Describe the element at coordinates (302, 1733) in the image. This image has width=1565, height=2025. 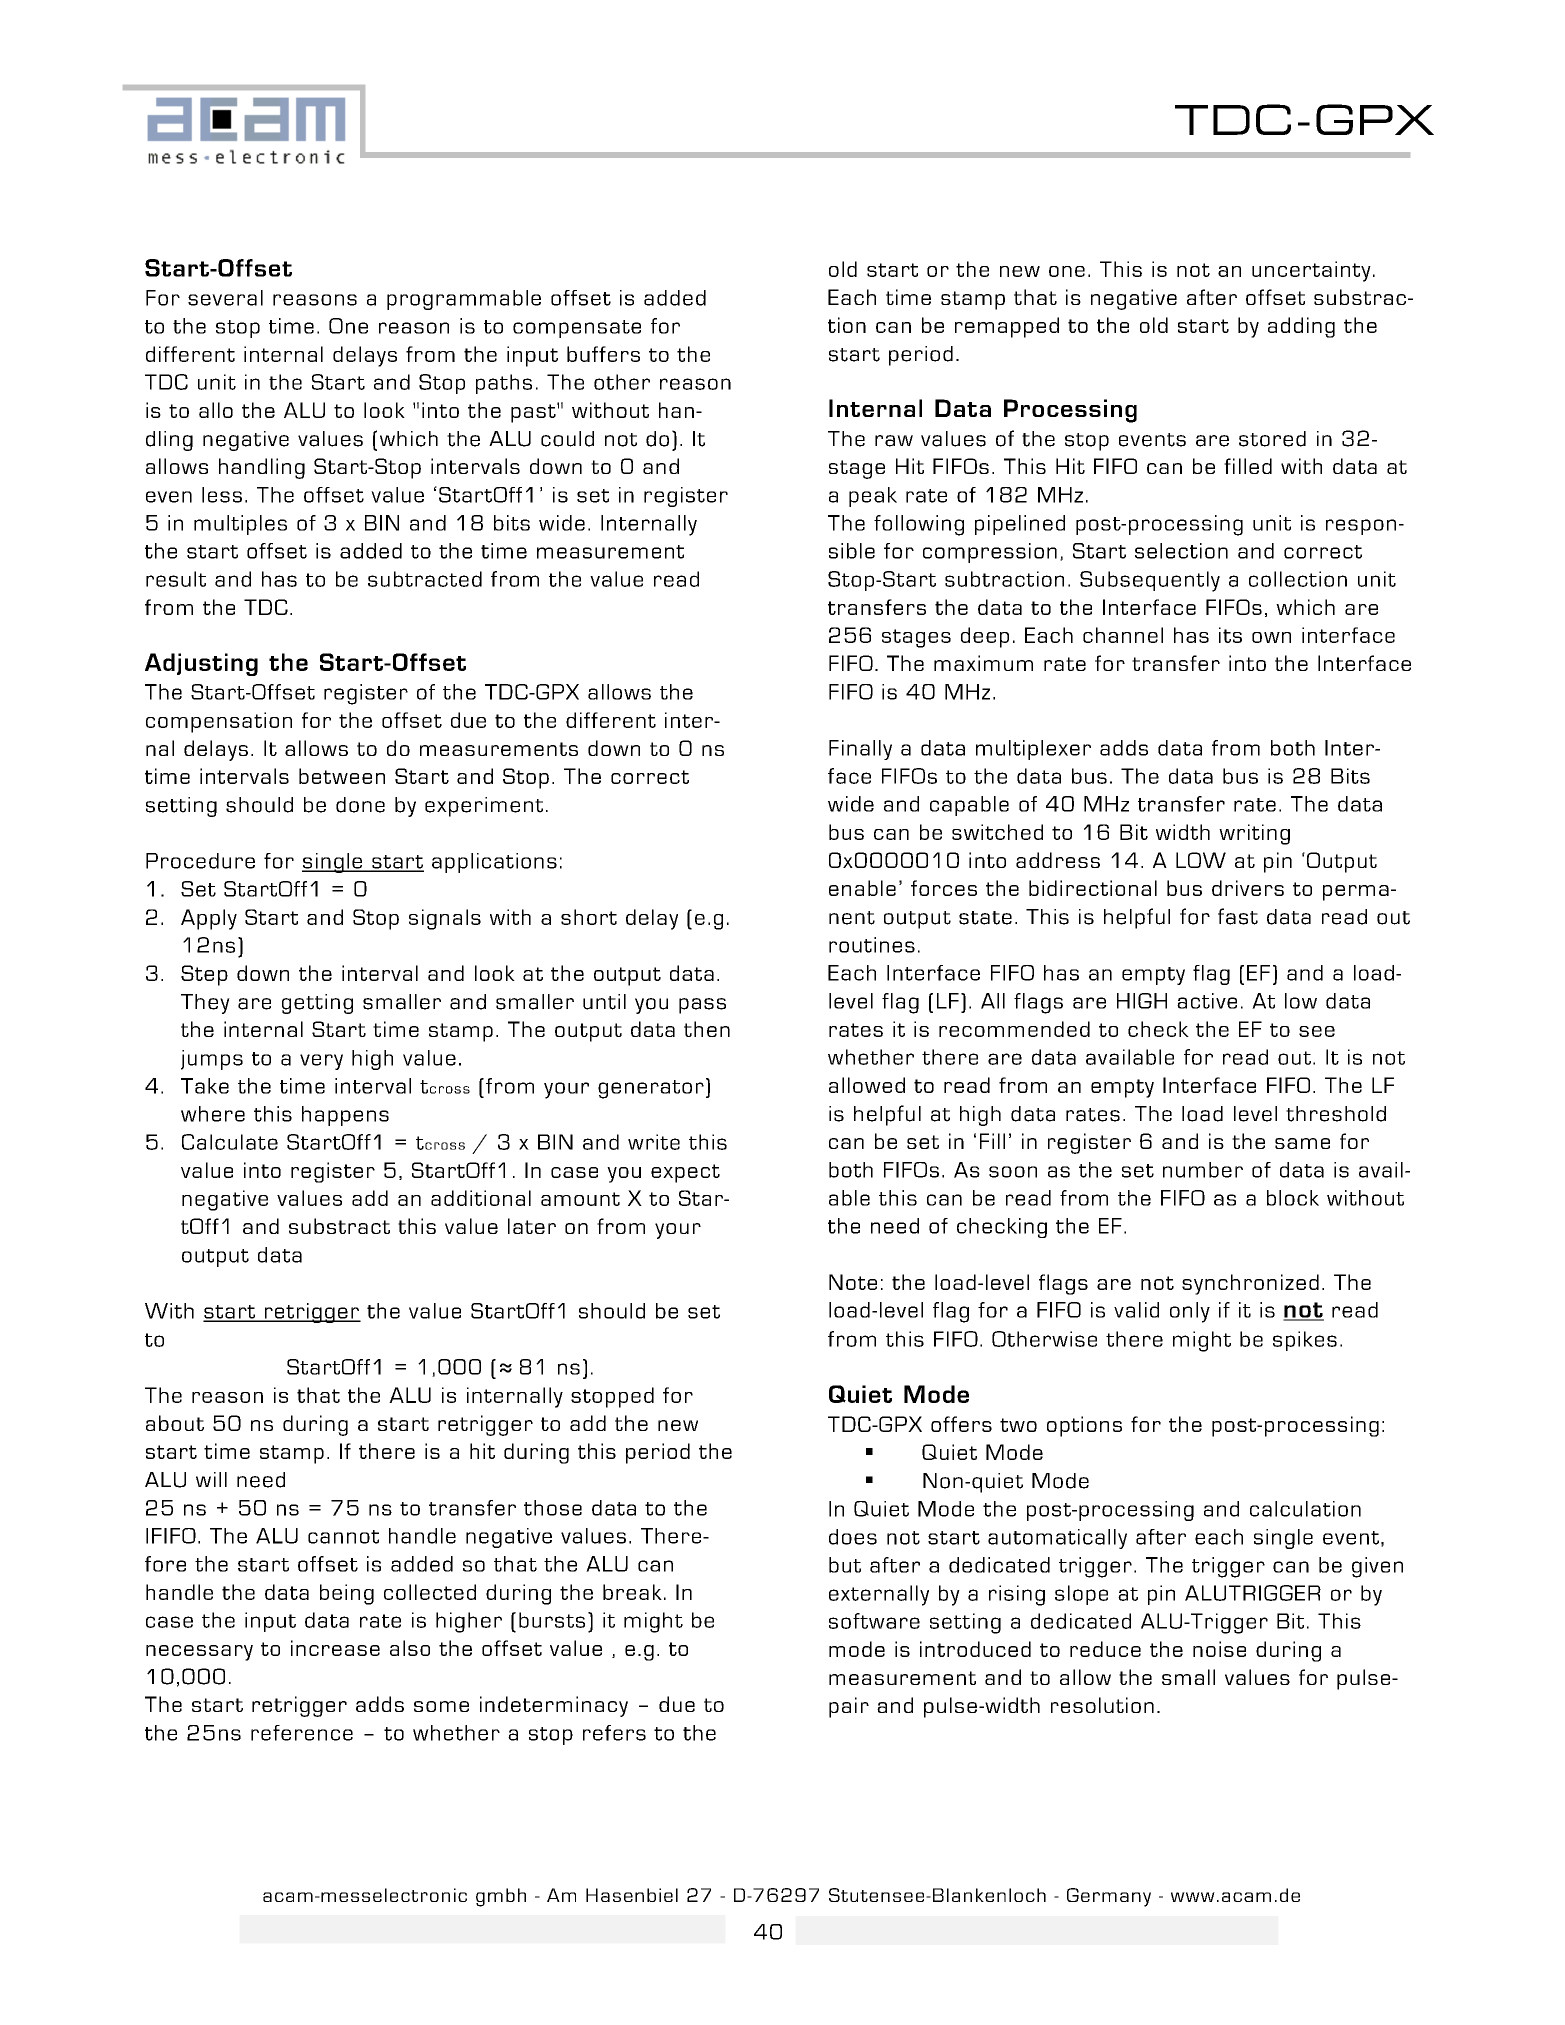
I see `reference` at that location.
